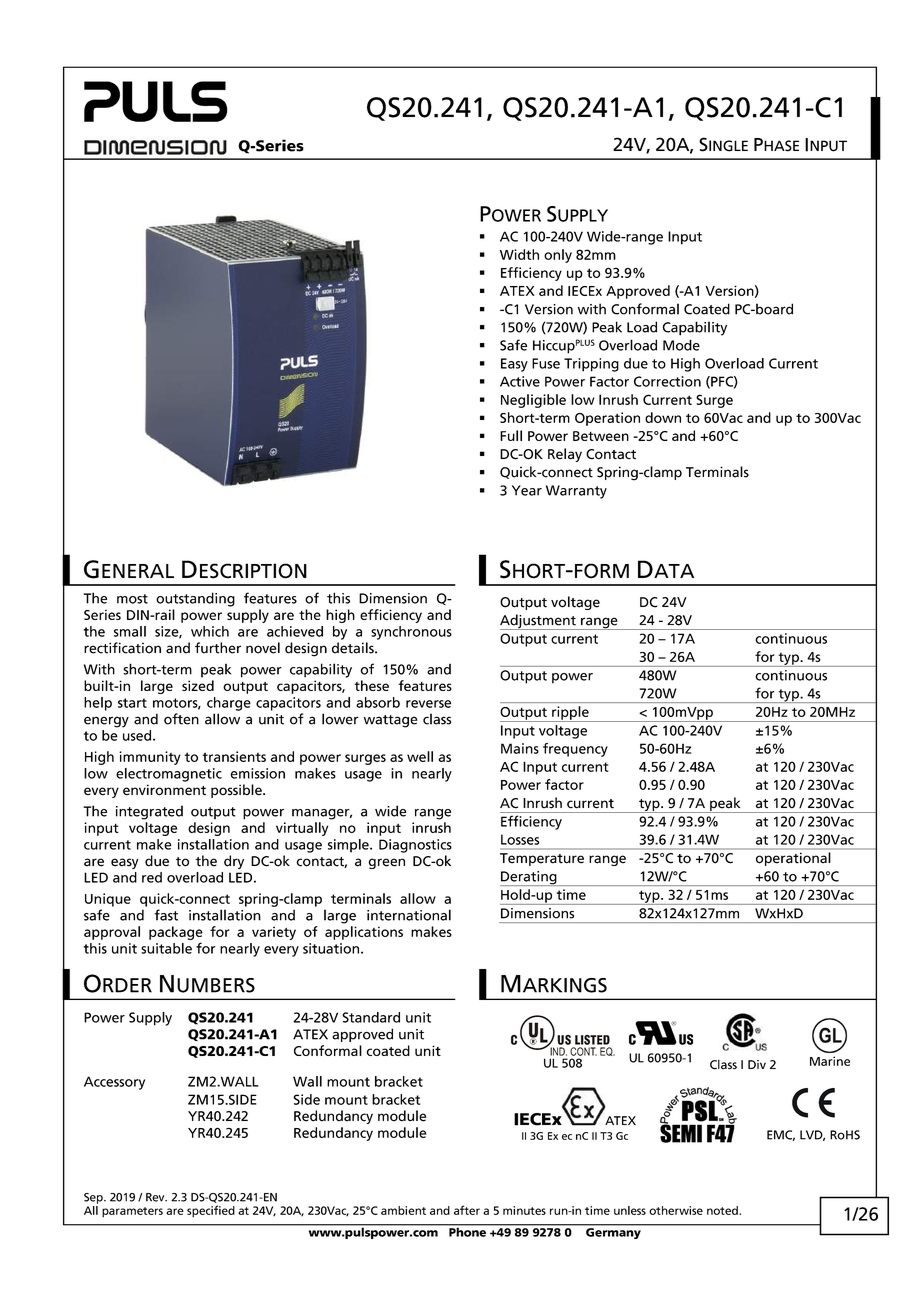  What do you see at coordinates (681, 345) in the screenshot?
I see `Mode` at bounding box center [681, 345].
